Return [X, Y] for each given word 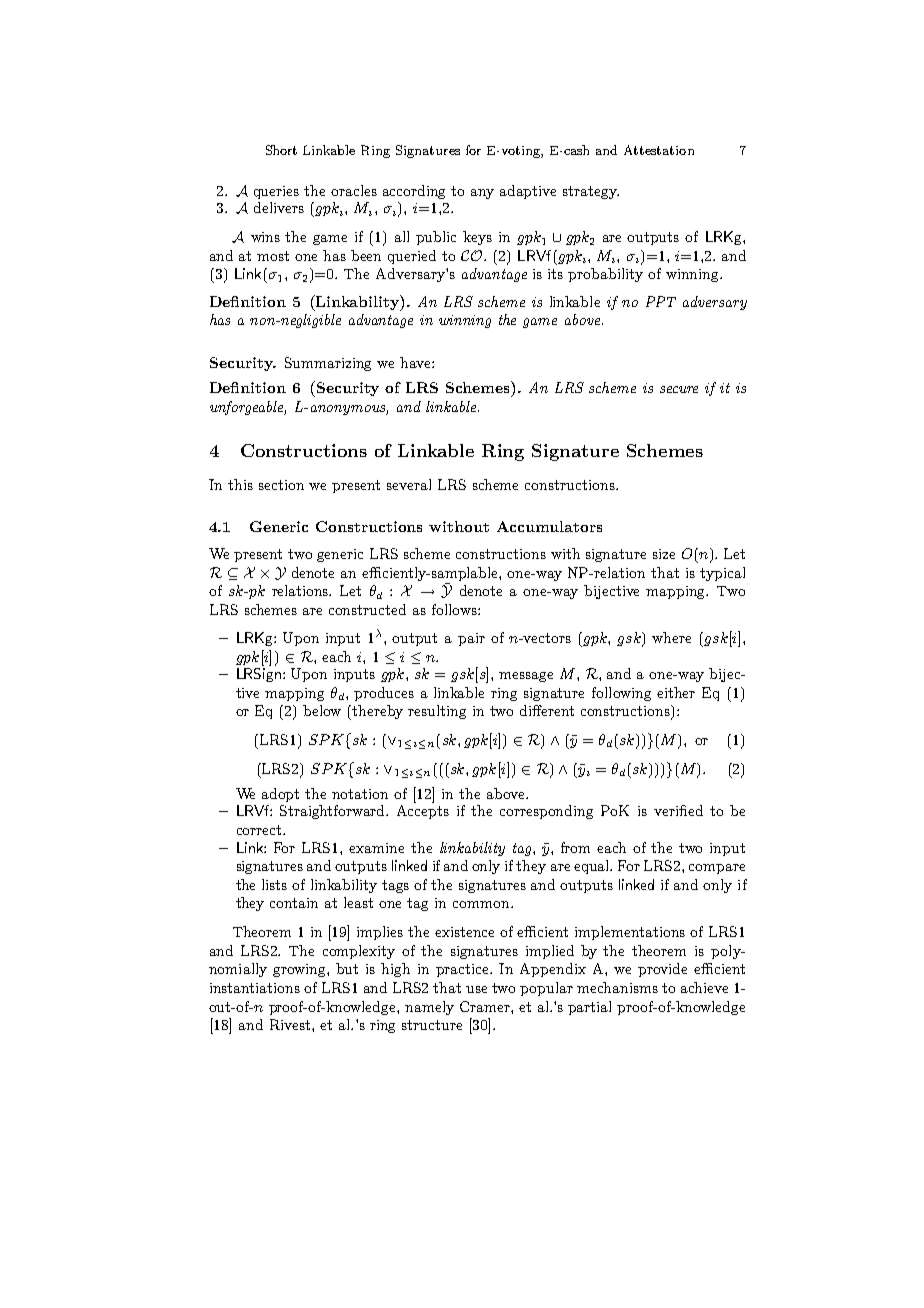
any [482, 194]
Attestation [659, 150]
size [664, 554]
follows [455, 609]
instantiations [255, 988]
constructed [367, 609]
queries [276, 192]
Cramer [486, 1006]
